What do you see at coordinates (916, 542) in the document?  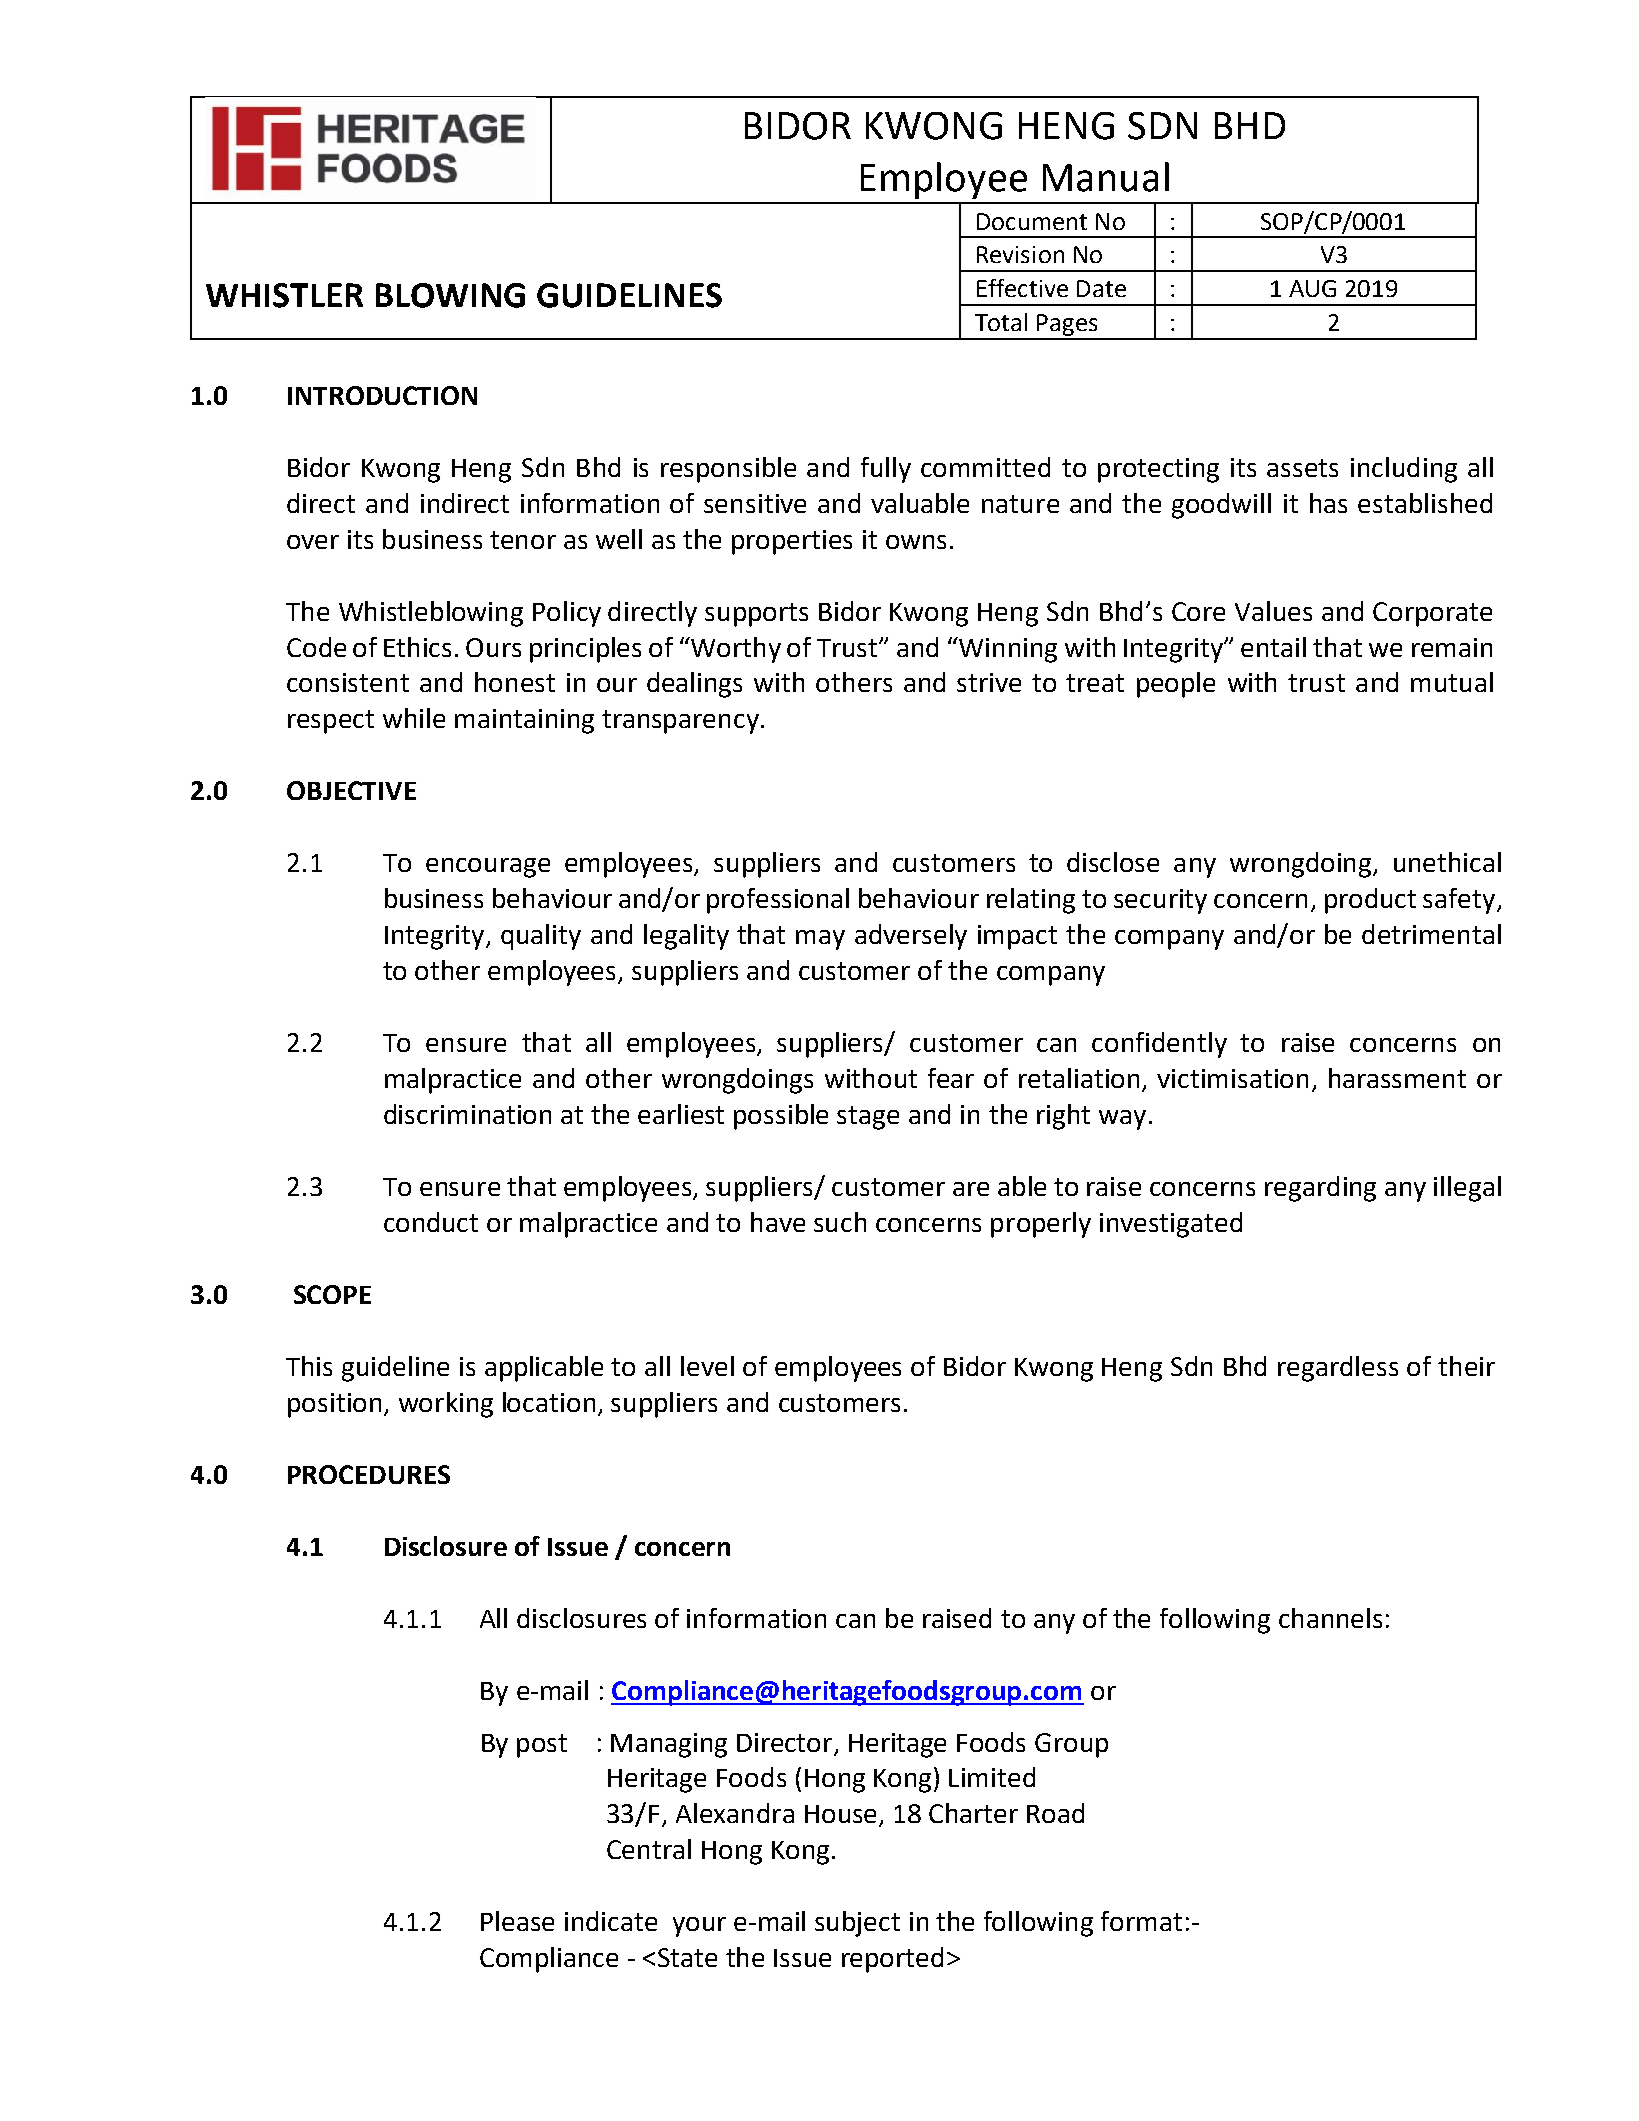 I see `owns` at bounding box center [916, 542].
